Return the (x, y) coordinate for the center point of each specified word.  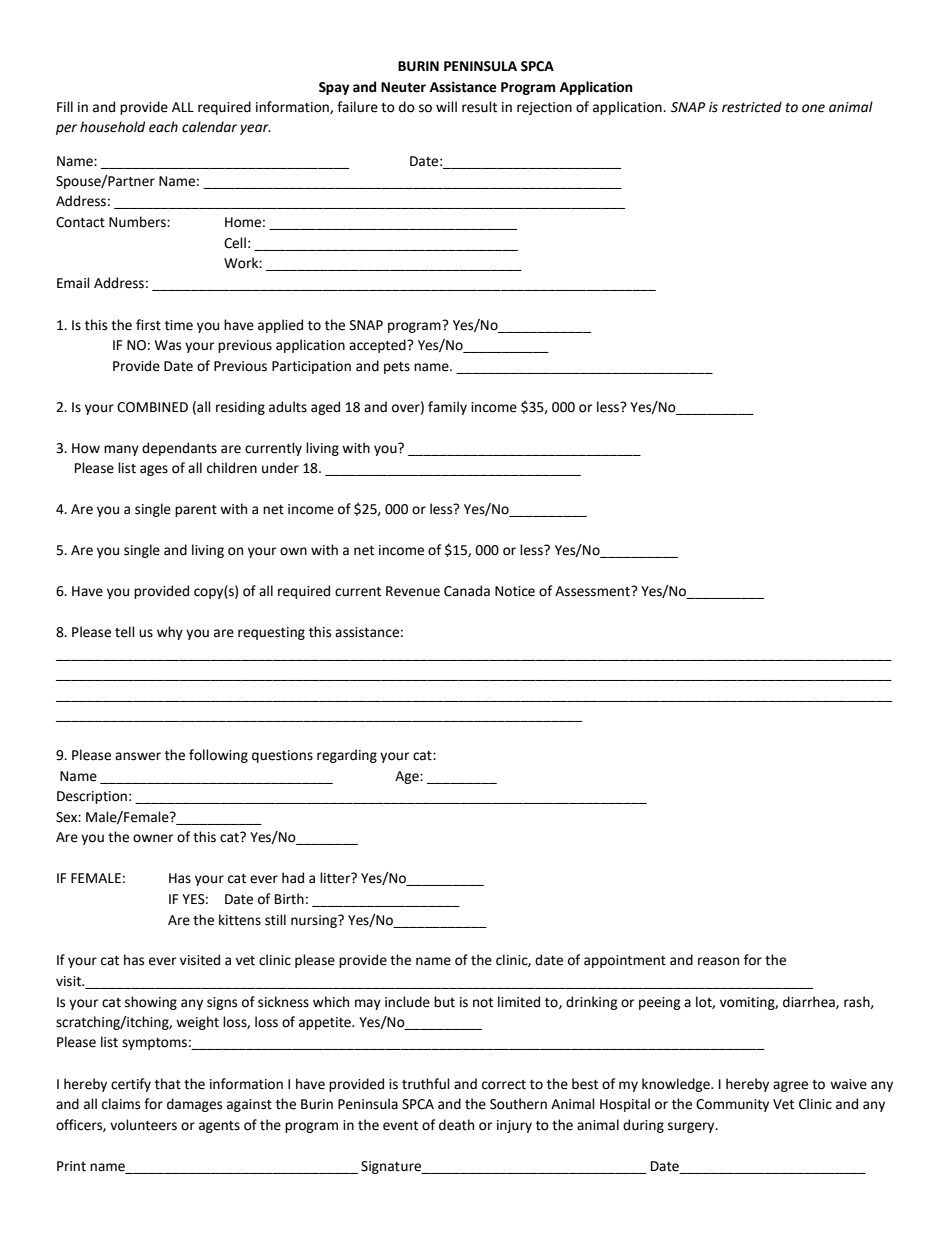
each (163, 127)
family (447, 408)
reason (718, 961)
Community (732, 1105)
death (456, 1125)
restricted (752, 107)
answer (138, 756)
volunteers (143, 1125)
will (446, 106)
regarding (347, 756)
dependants (179, 449)
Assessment (593, 591)
